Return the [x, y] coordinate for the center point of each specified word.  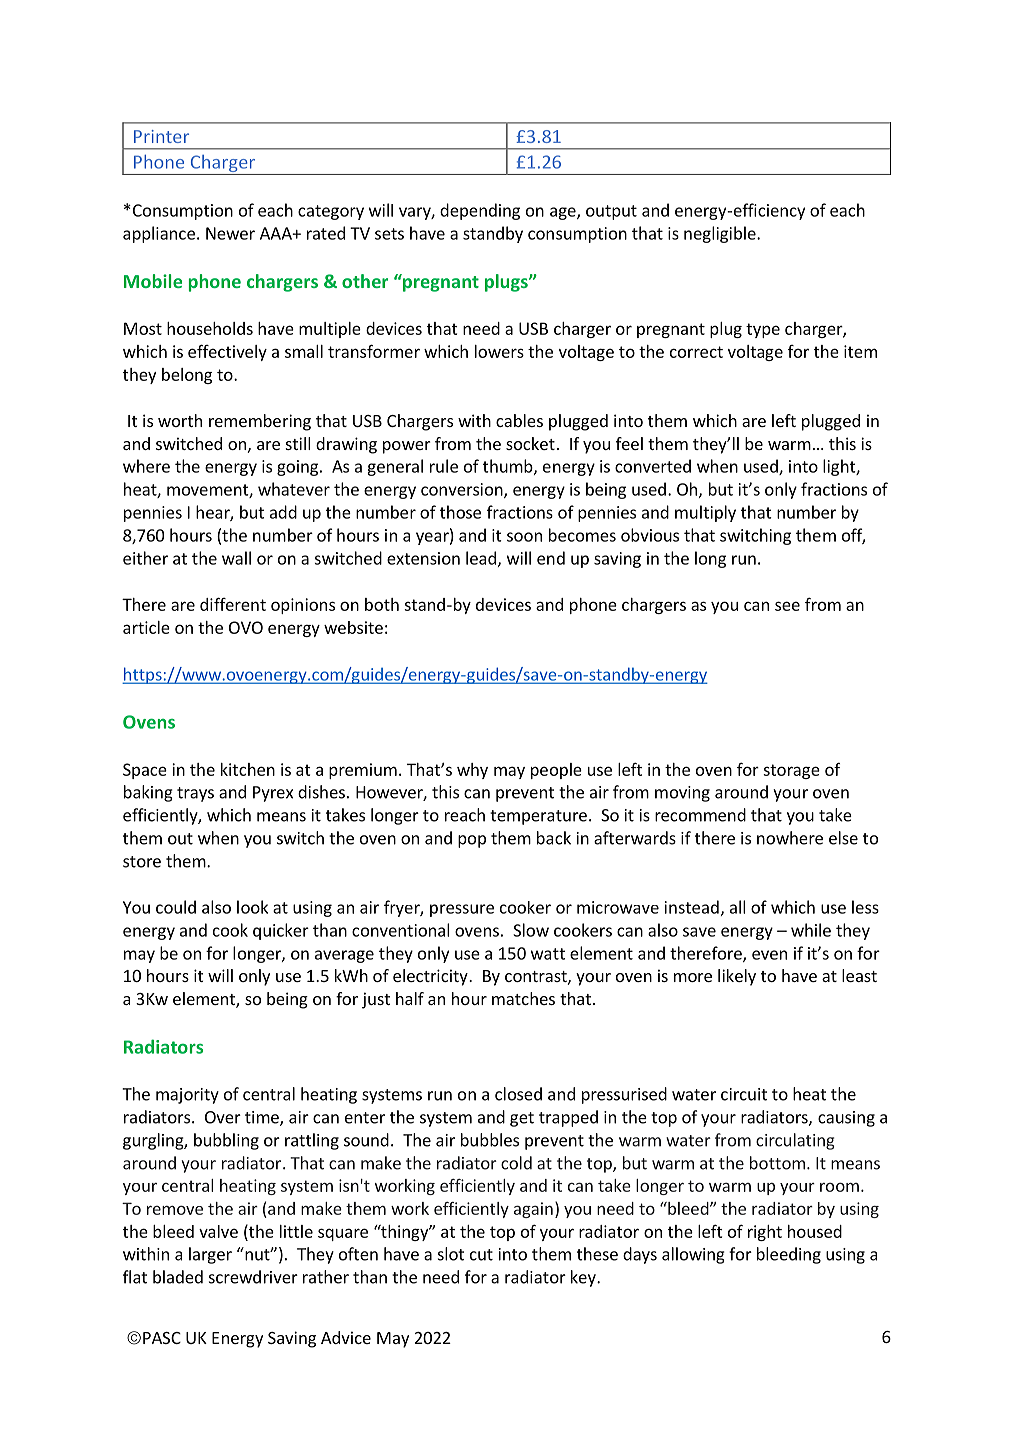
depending [480, 211]
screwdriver [253, 1277]
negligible [721, 234]
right [765, 1233]
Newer [230, 233]
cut [481, 1255]
